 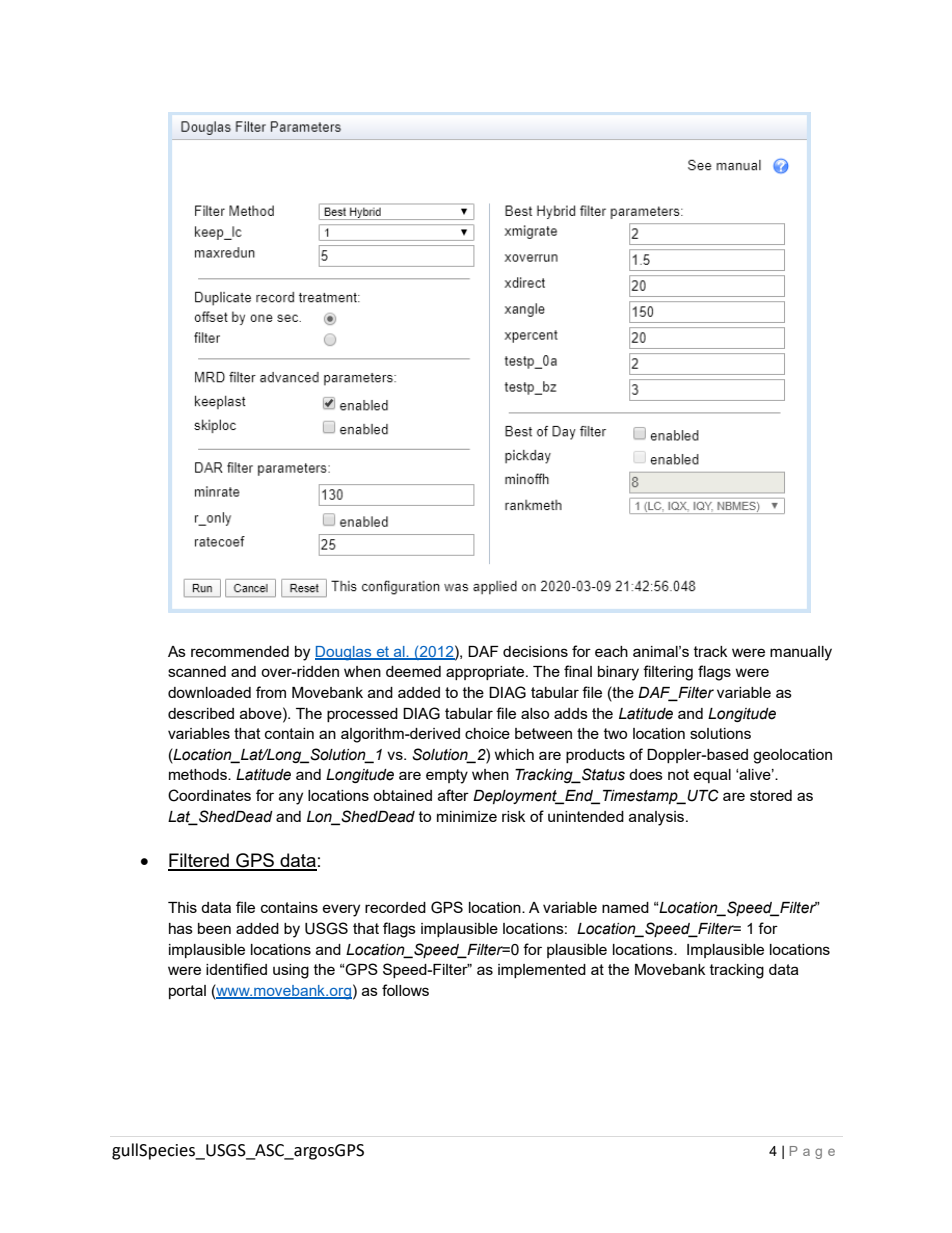 What do you see at coordinates (240, 651) in the document?
I see `recommended` at bounding box center [240, 651].
